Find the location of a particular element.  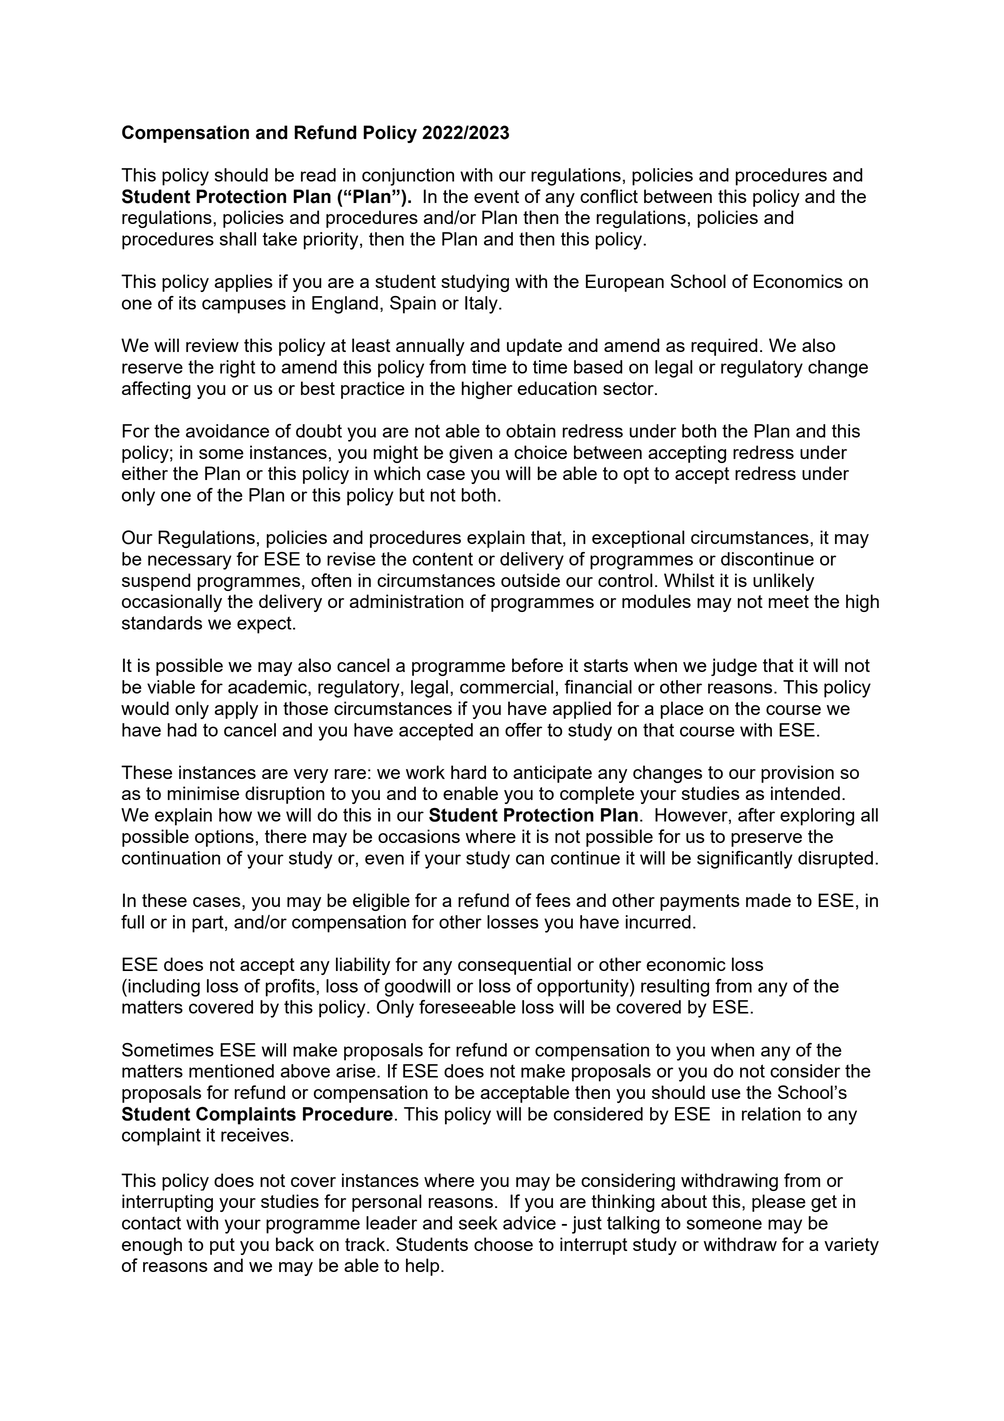

resulting is located at coordinates (675, 988).
